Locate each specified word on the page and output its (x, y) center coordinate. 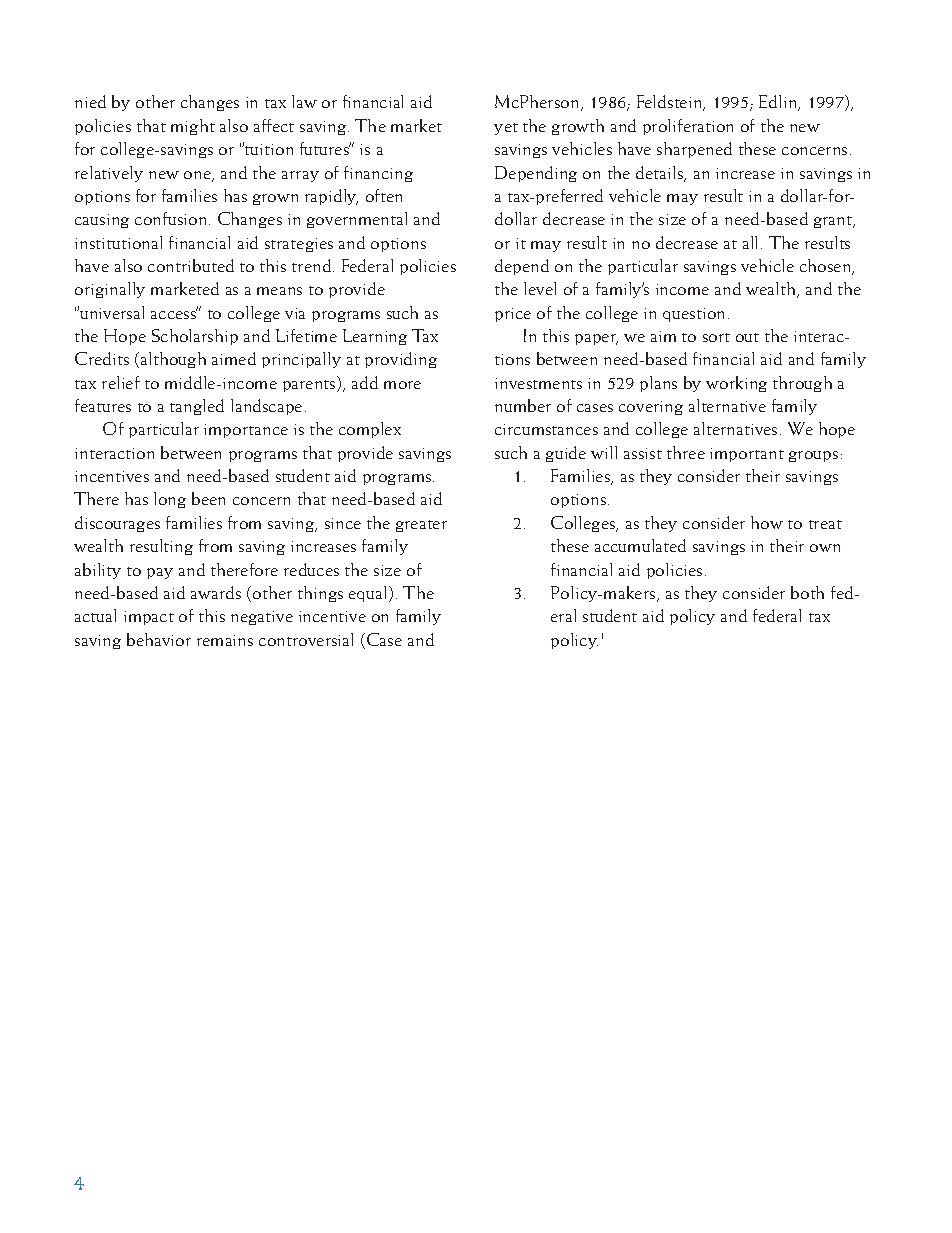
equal (369, 594)
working (736, 384)
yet (506, 129)
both (807, 592)
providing (401, 360)
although (173, 360)
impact (149, 618)
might (193, 127)
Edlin (779, 103)
